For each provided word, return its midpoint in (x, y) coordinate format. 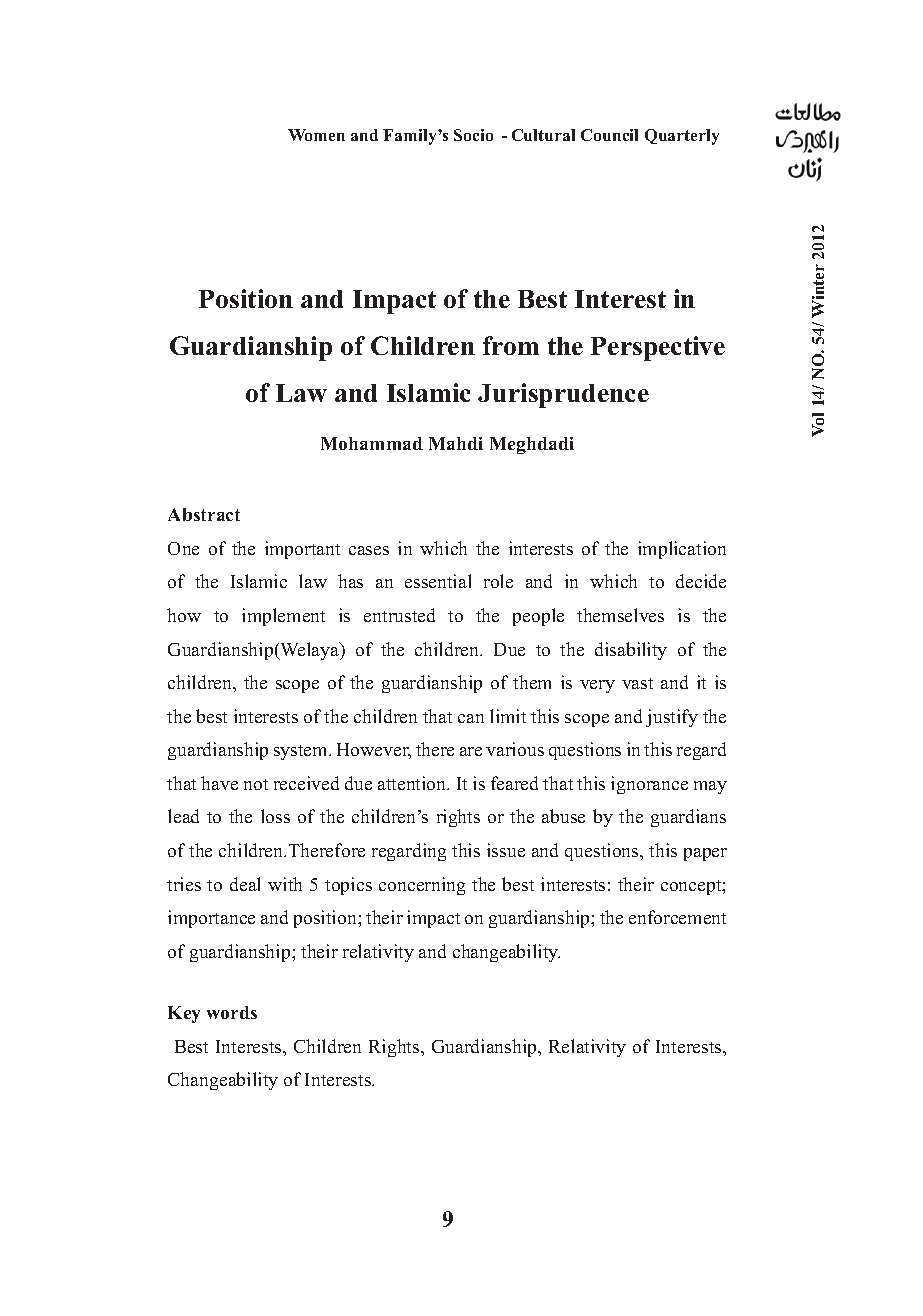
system (302, 752)
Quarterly (682, 137)
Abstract (204, 514)
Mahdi (456, 443)
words (232, 1012)
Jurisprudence (563, 395)
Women (316, 135)
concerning (422, 886)
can (471, 718)
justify (672, 718)
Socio (473, 135)
